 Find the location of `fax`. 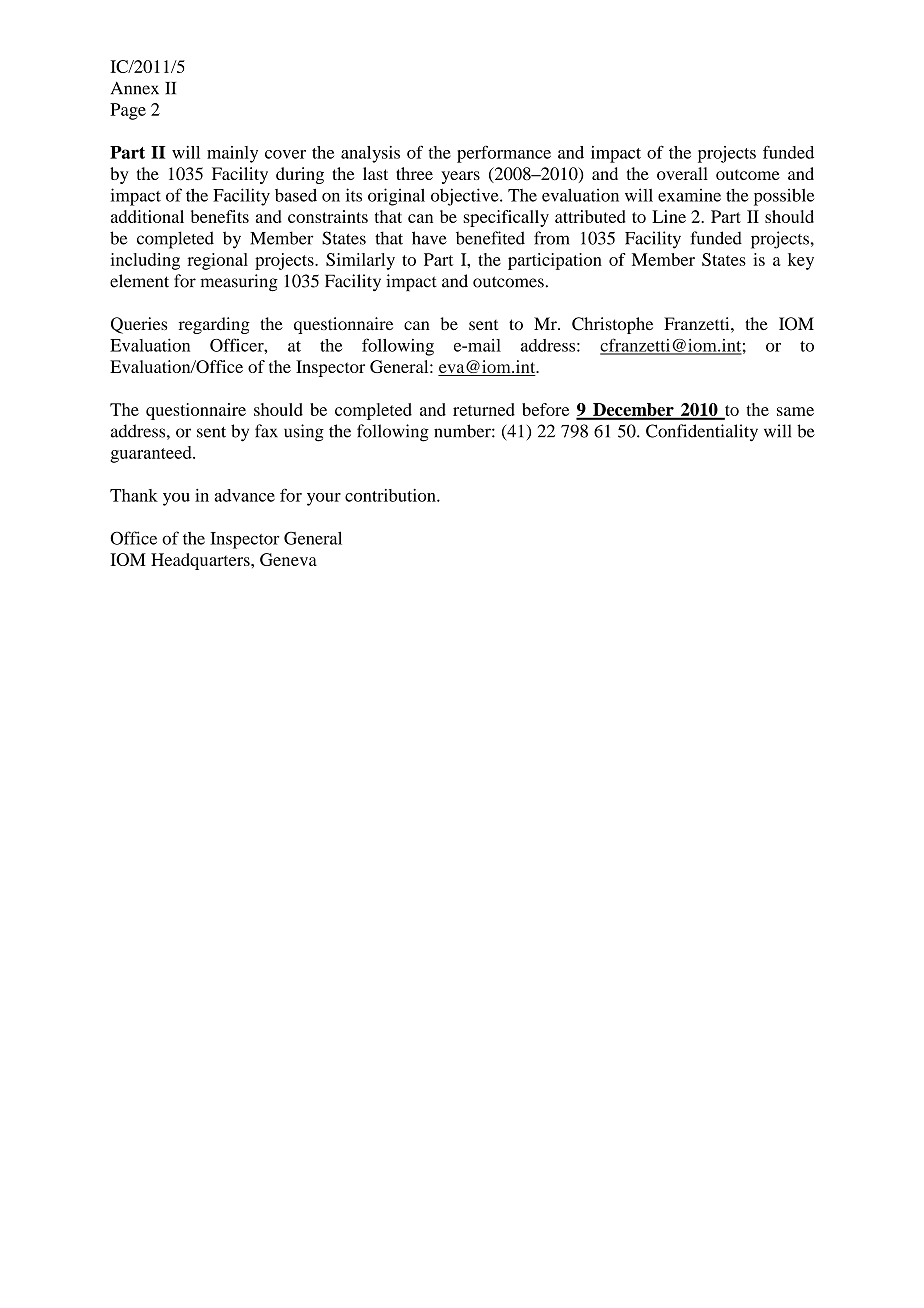

fax is located at coordinates (266, 431).
